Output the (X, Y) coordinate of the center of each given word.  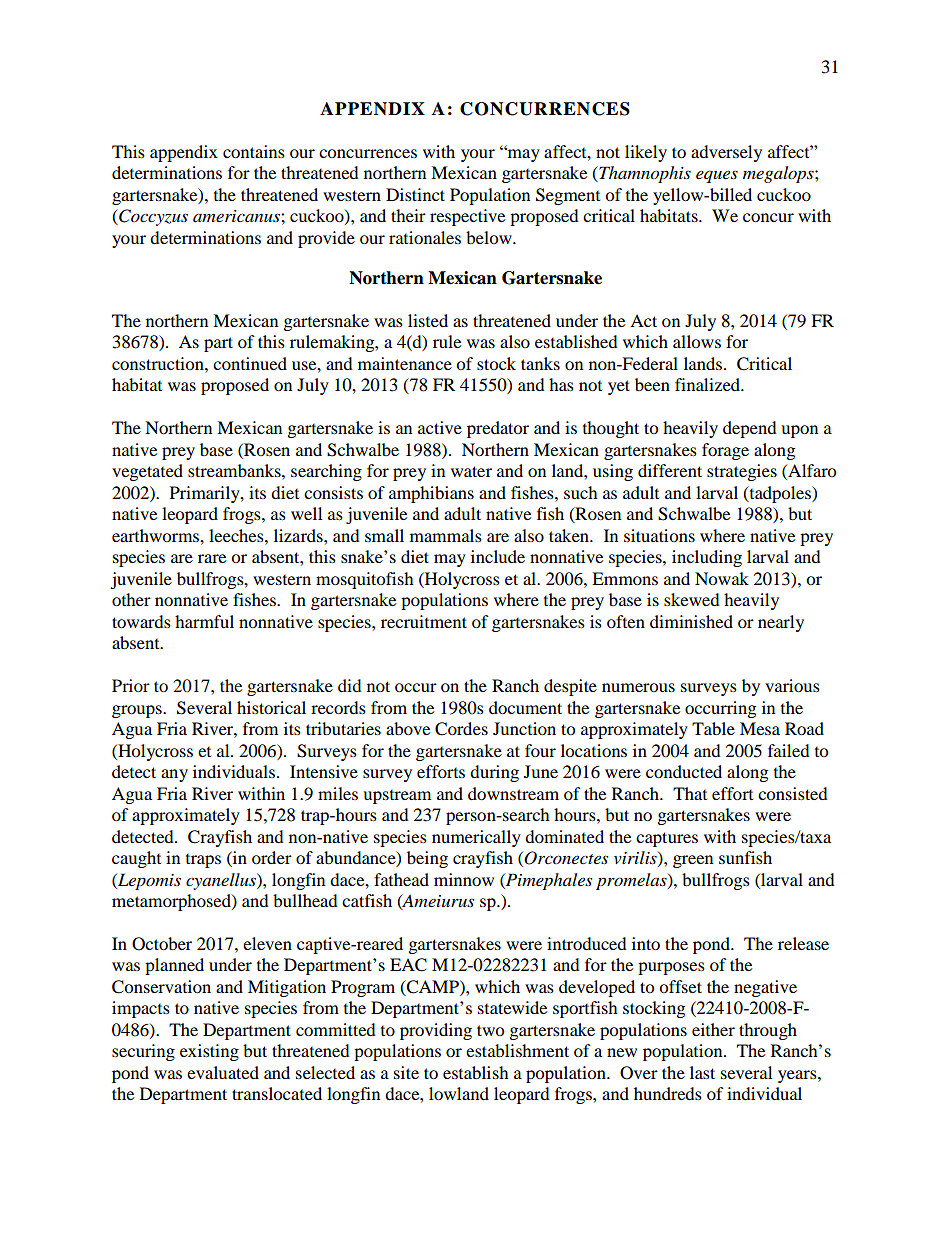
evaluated (223, 1072)
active (440, 427)
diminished (691, 621)
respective (467, 217)
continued (250, 363)
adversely (726, 153)
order (272, 857)
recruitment (424, 621)
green (693, 861)
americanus (237, 216)
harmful (204, 621)
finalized (709, 384)
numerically (476, 838)
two (490, 1030)
